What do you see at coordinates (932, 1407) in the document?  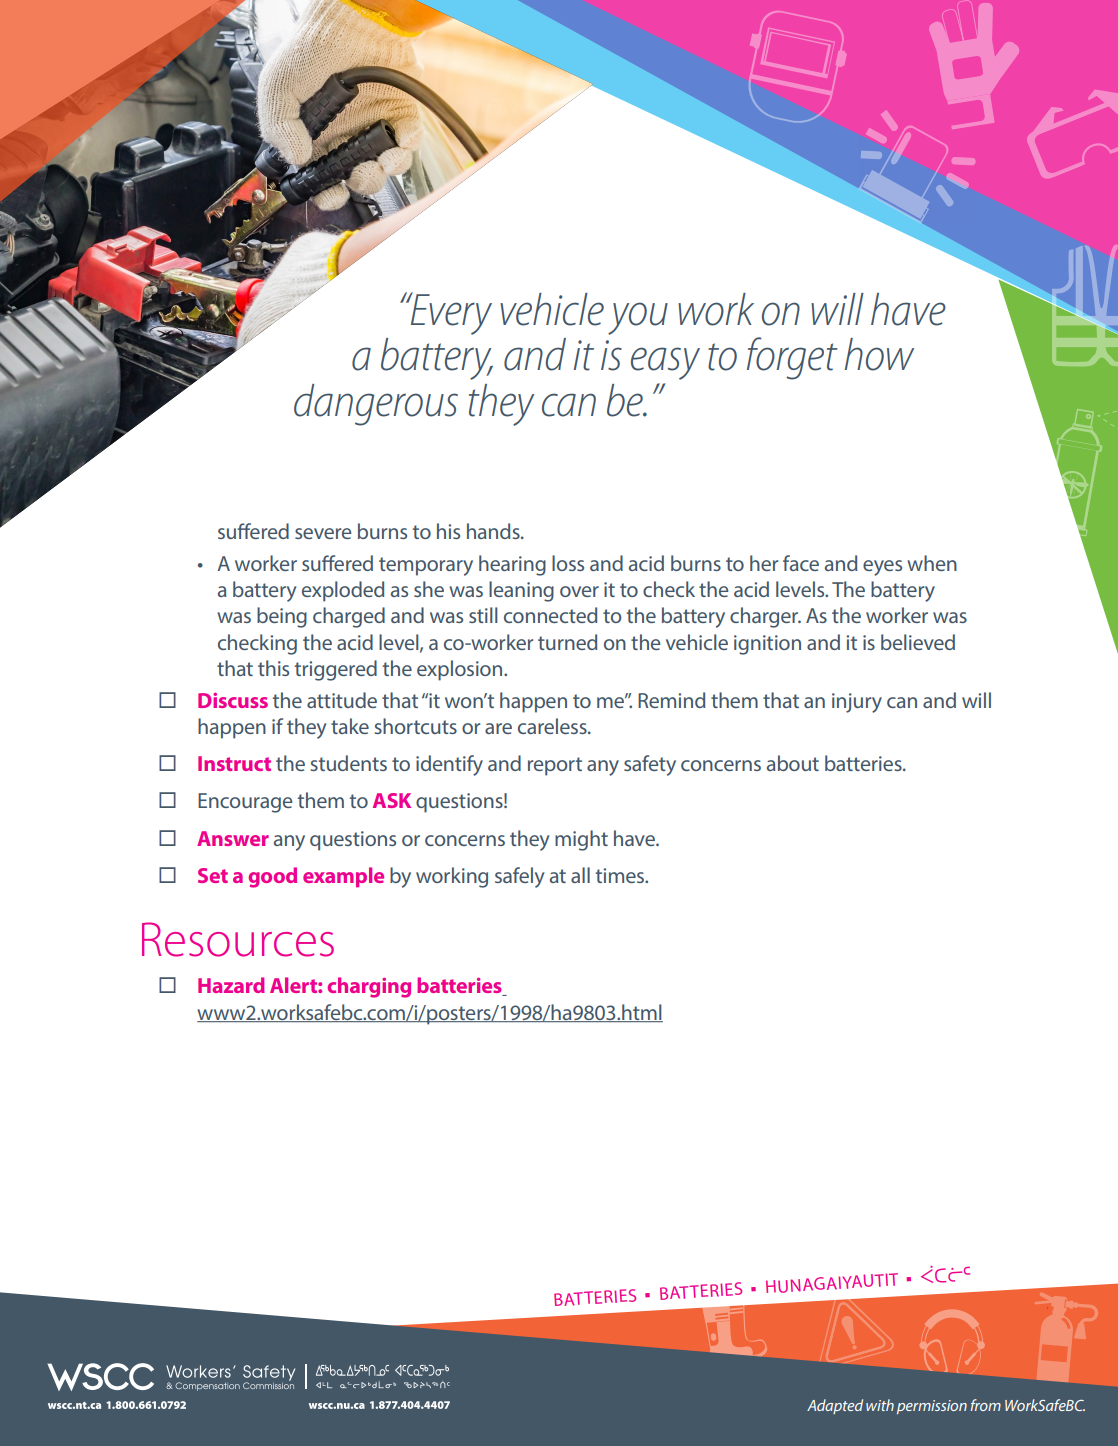 I see `permission` at bounding box center [932, 1407].
